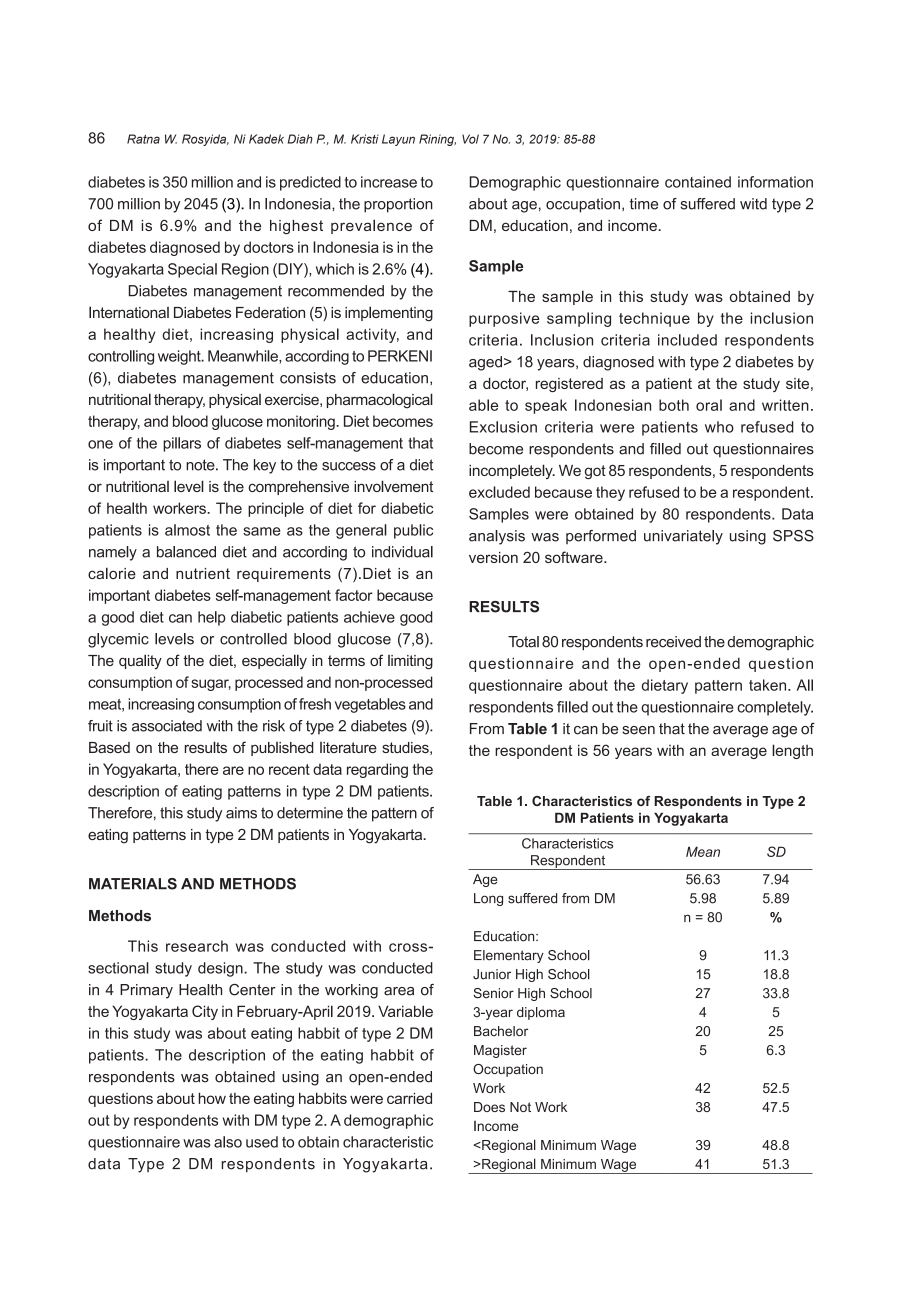  I want to click on how, so click(212, 1098).
